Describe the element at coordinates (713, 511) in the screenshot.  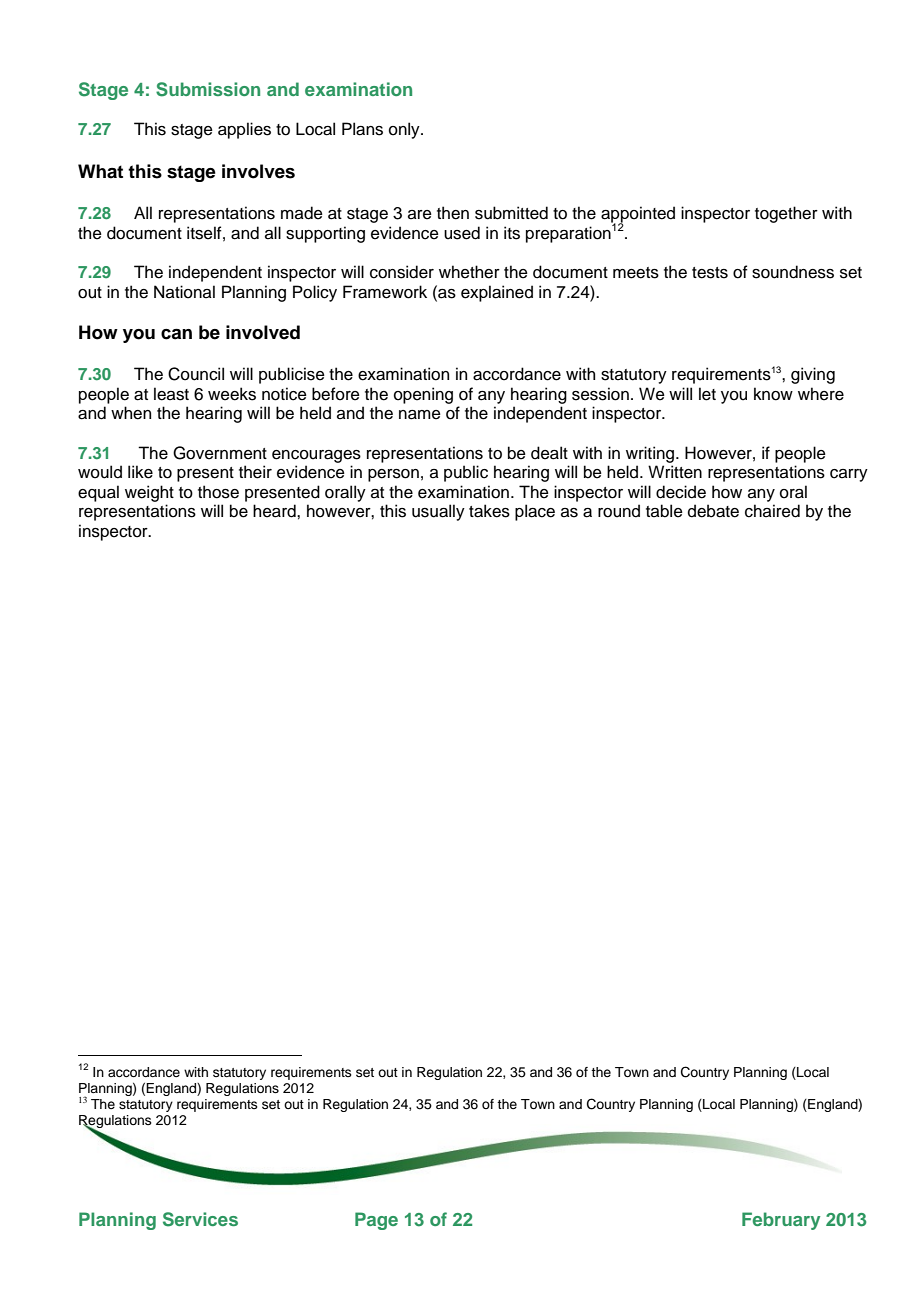
I see `debate` at that location.
